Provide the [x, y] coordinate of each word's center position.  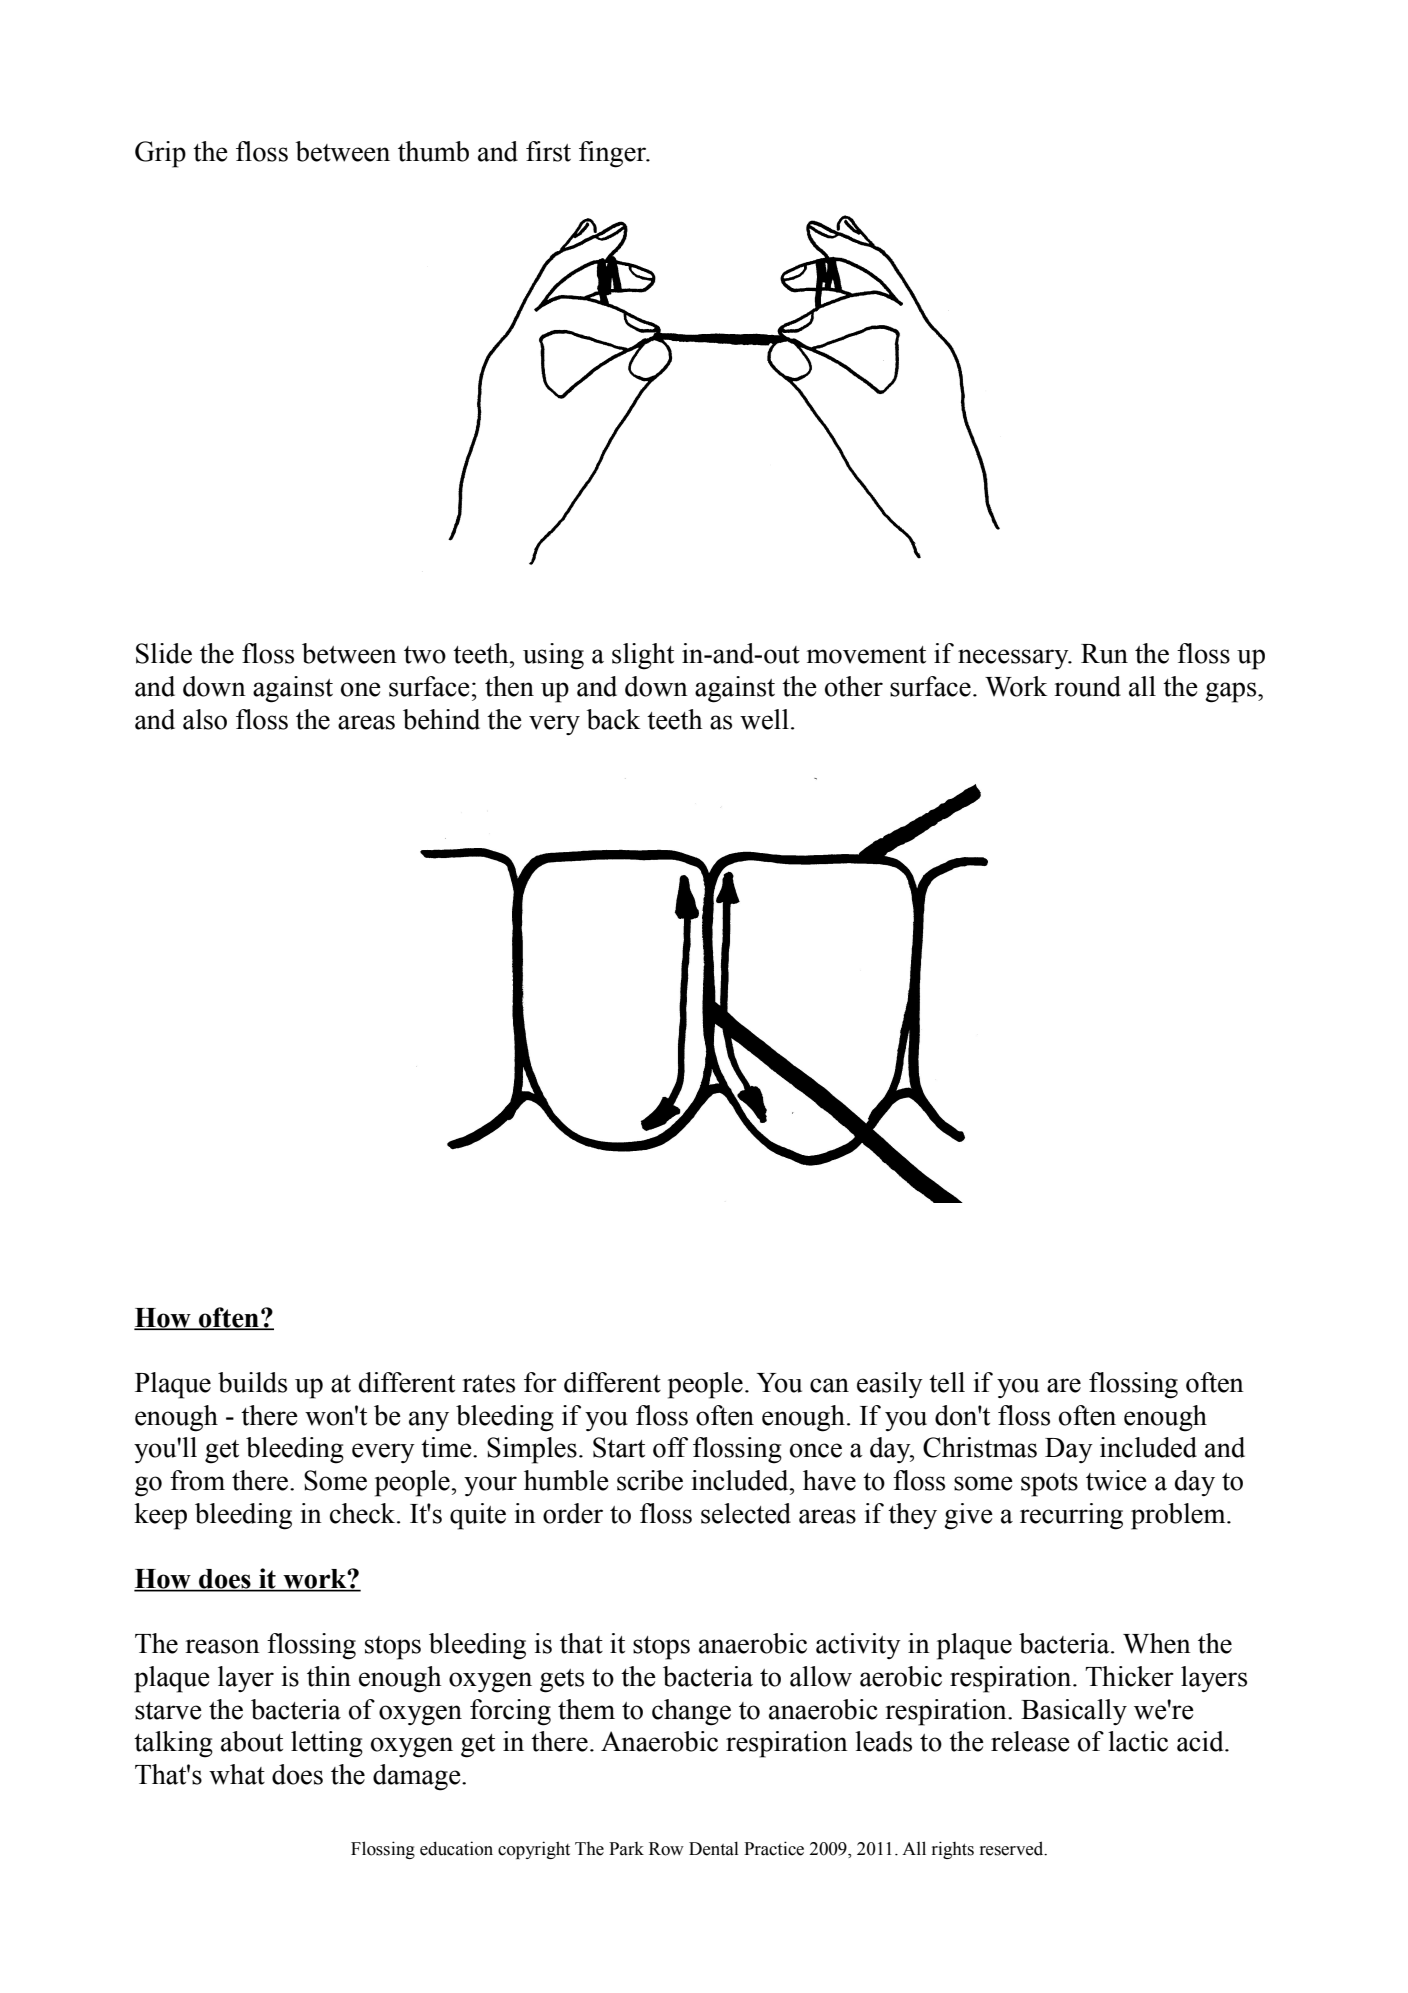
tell [947, 1382]
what [237, 1774]
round [1087, 686]
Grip [160, 154]
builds [252, 1382]
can [829, 1385]
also [205, 719]
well [764, 719]
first [548, 151]
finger [614, 154]
